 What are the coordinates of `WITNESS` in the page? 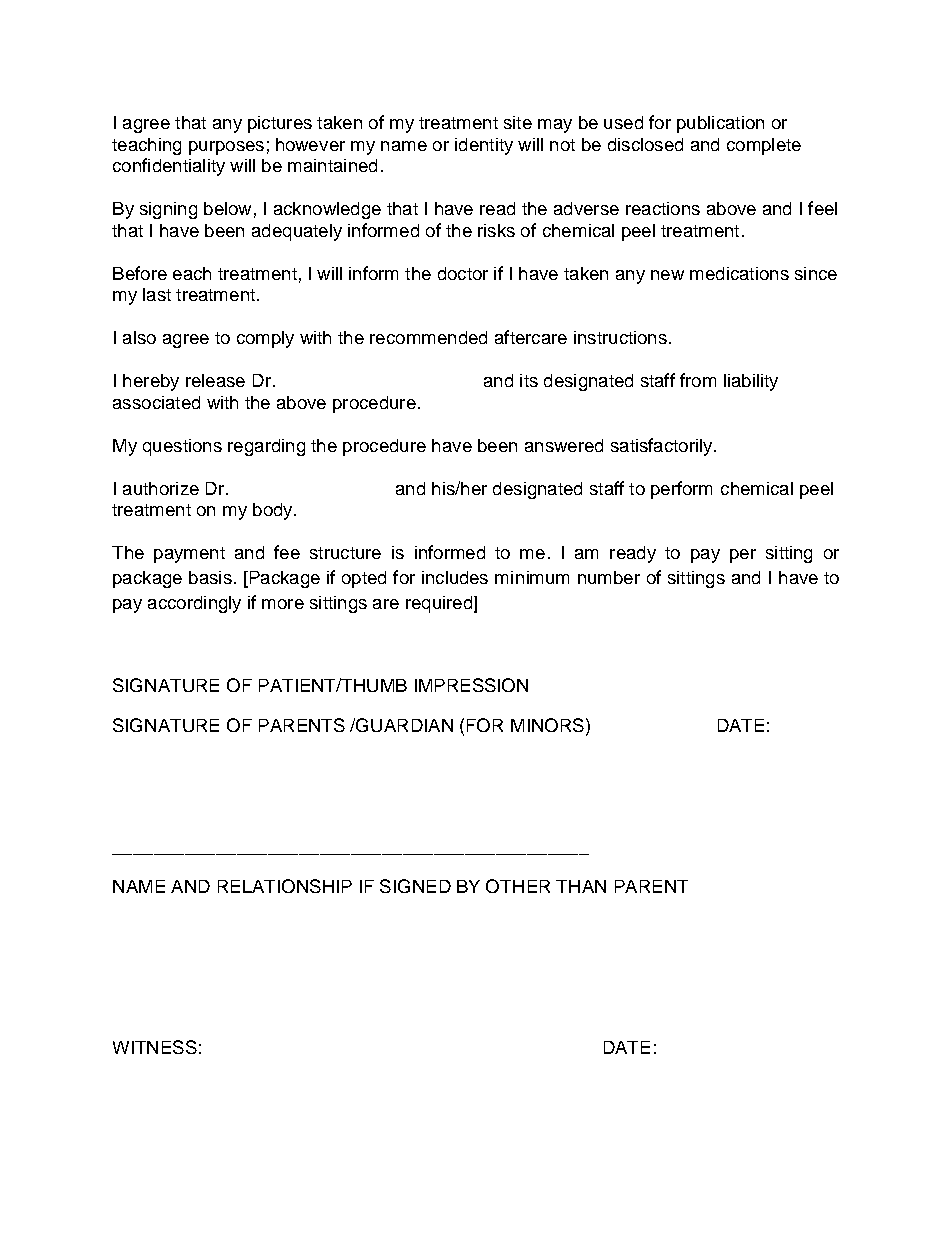 It's located at (155, 1047).
